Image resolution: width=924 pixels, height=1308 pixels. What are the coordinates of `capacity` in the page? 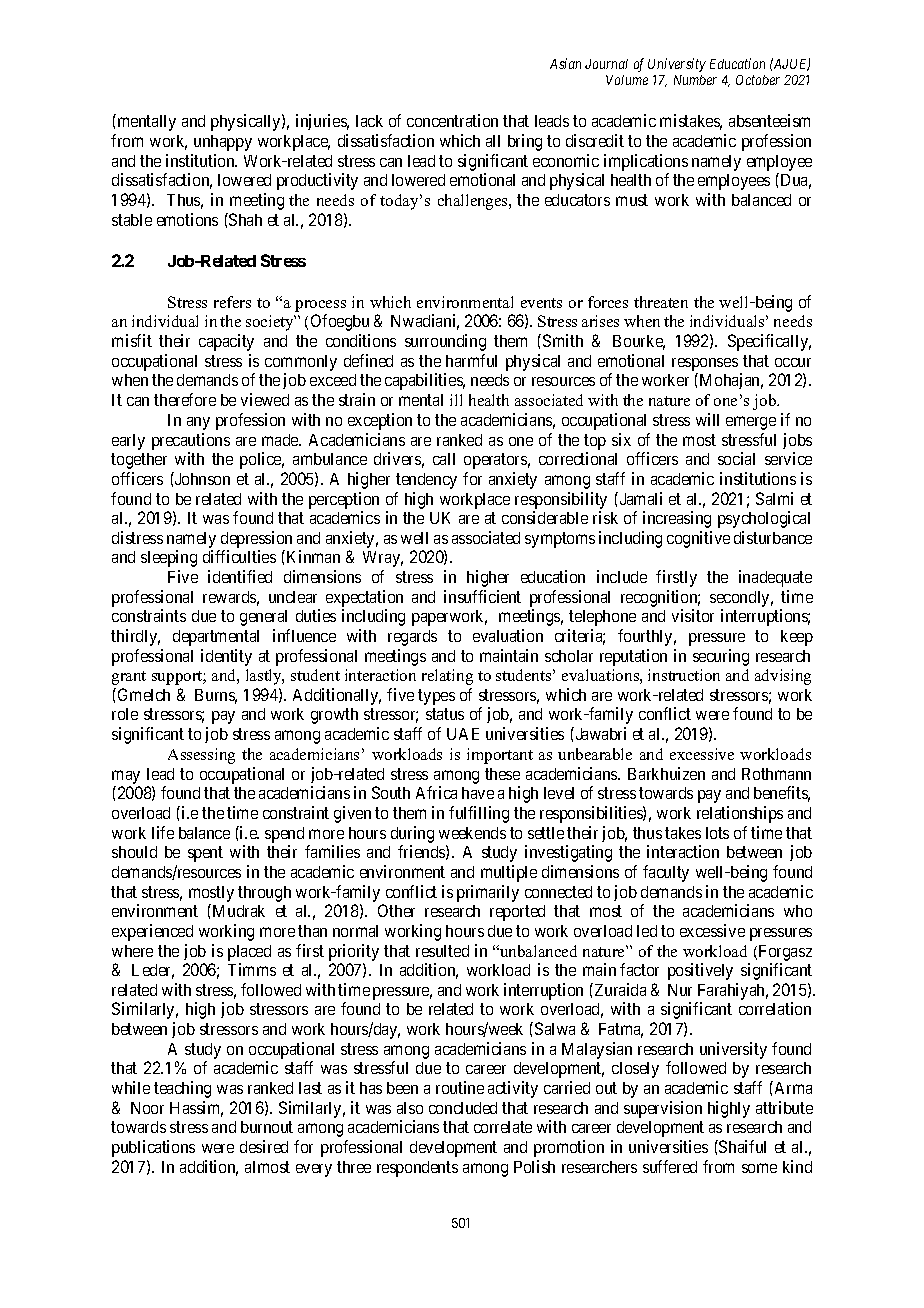 It's located at (226, 342).
